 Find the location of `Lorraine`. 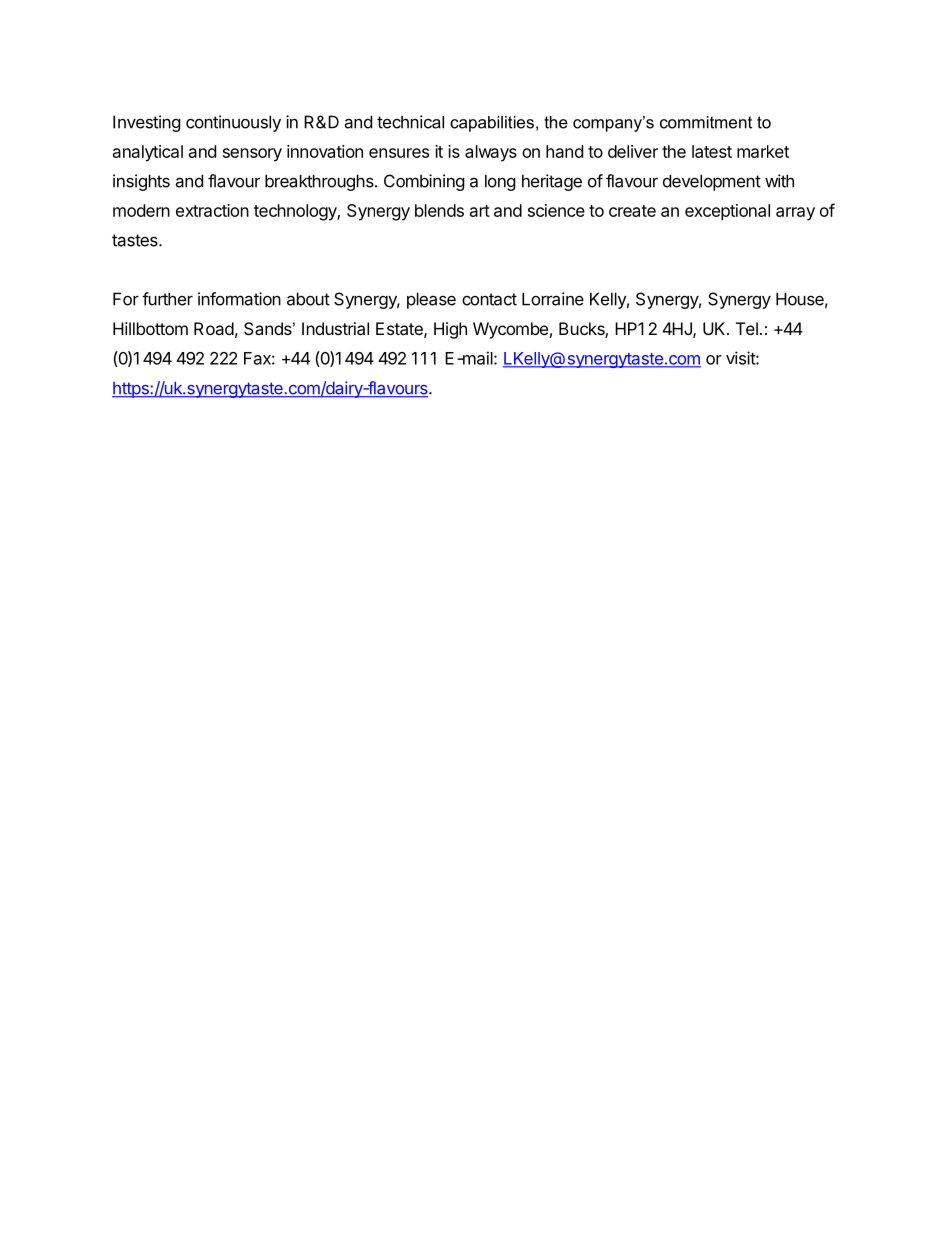

Lorraine is located at coordinates (553, 299).
